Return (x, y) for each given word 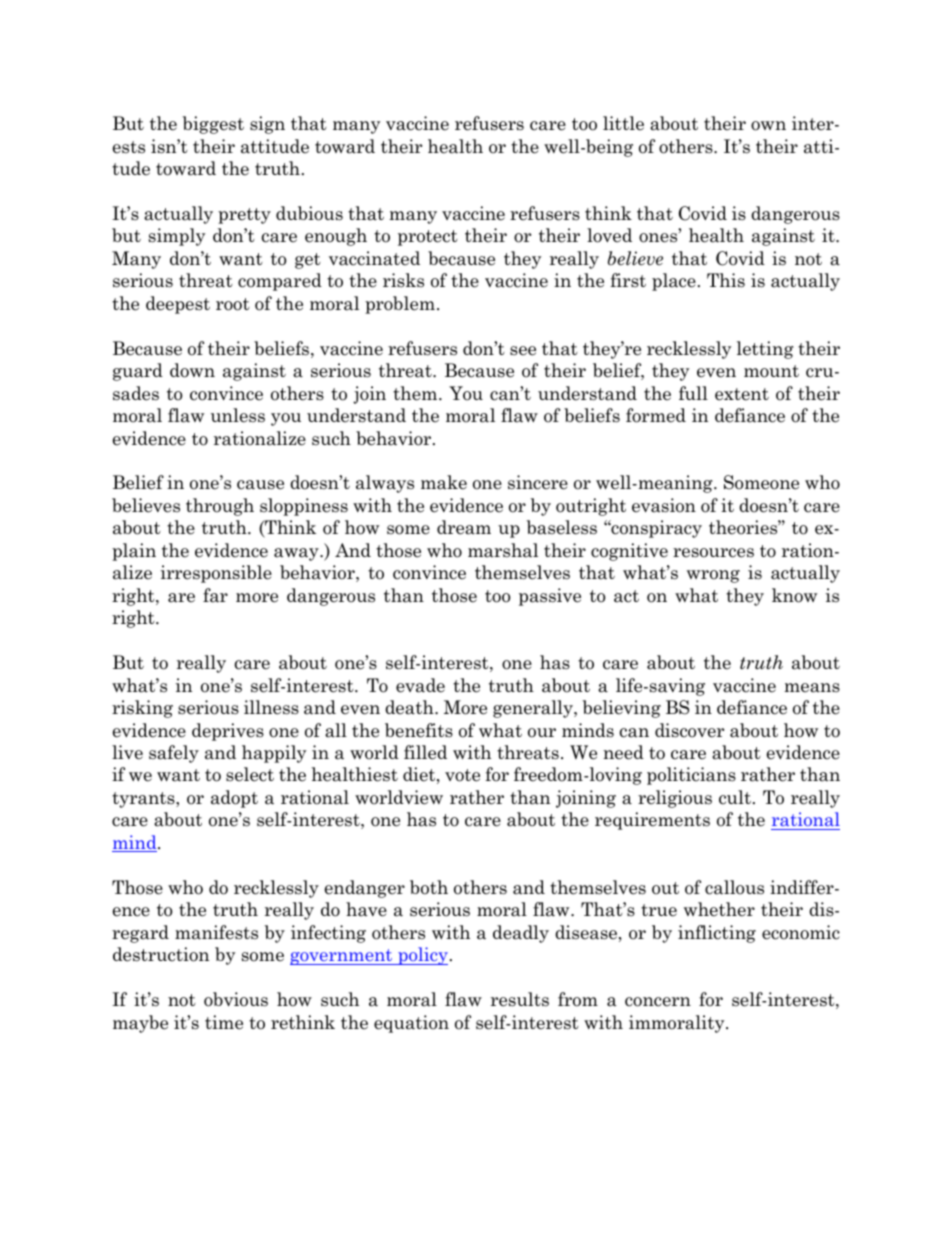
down (192, 370)
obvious (236, 999)
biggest (213, 125)
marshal (503, 550)
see (523, 351)
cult (735, 797)
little (623, 123)
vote (462, 775)
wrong (713, 576)
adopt (234, 799)
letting (765, 350)
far (215, 595)
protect (428, 238)
